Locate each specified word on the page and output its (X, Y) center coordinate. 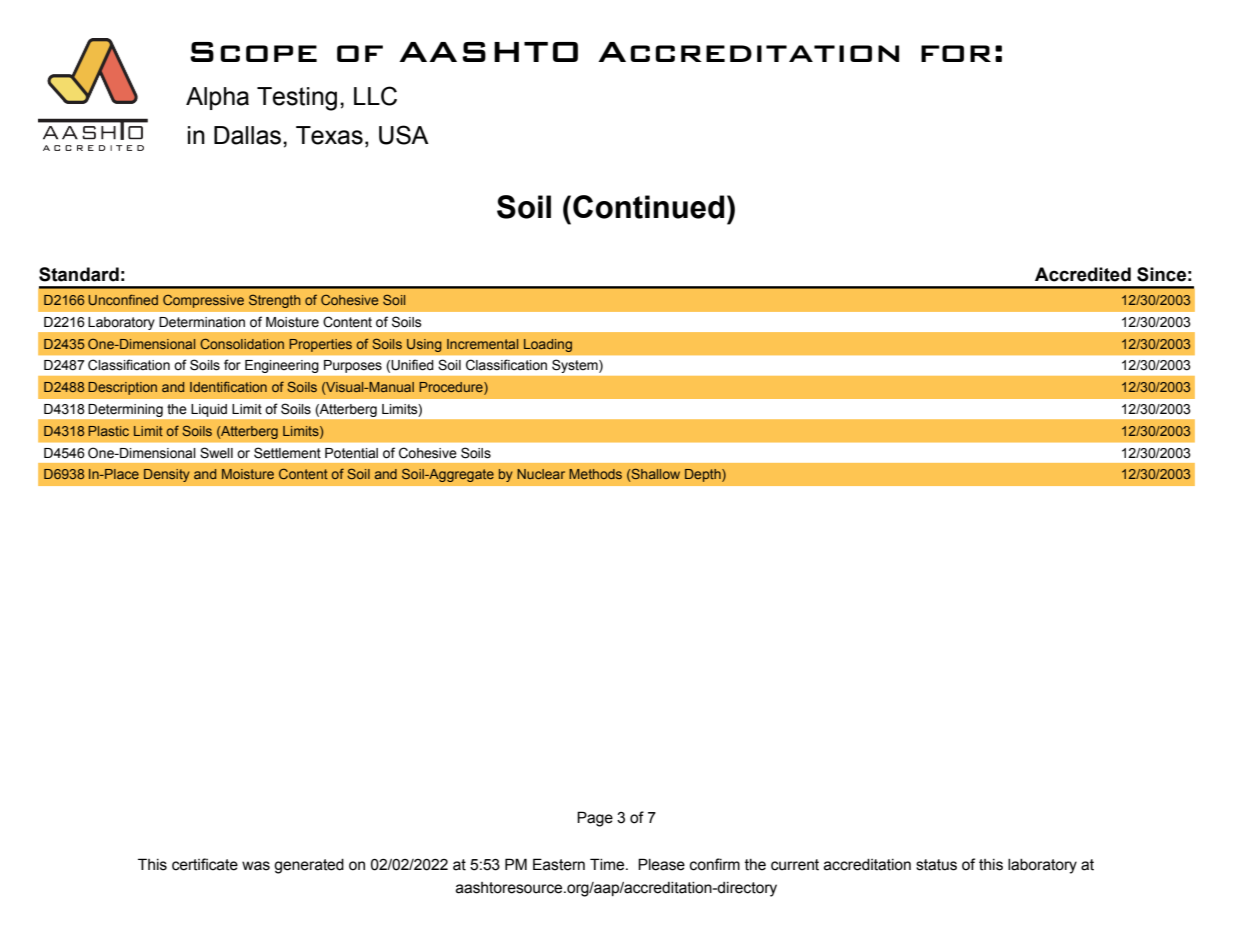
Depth (704, 475)
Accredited (1083, 274)
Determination (202, 322)
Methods (595, 474)
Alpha (217, 98)
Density (167, 475)
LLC (375, 96)
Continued (648, 207)
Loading (548, 345)
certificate (205, 864)
